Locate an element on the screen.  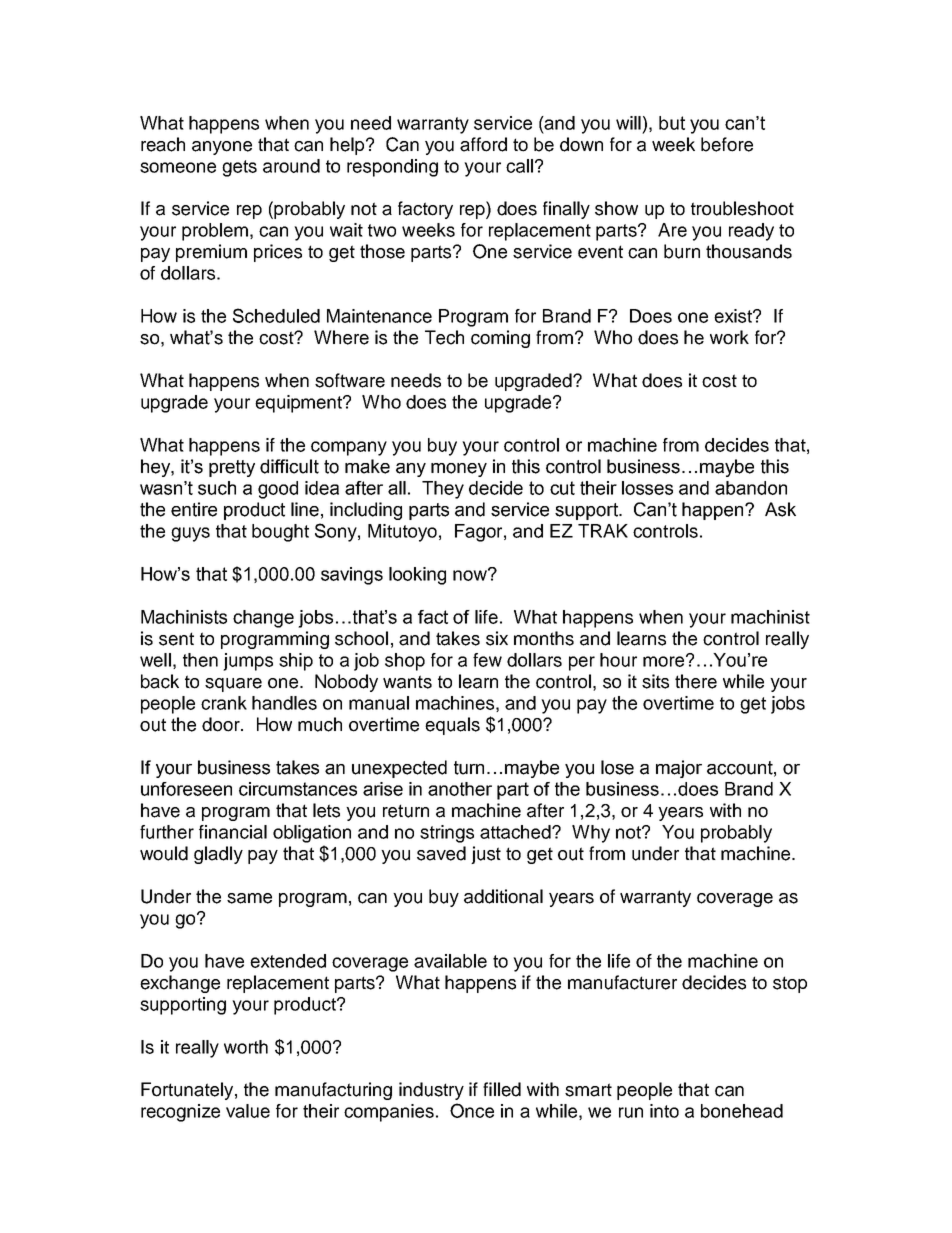
money is located at coordinates (459, 470).
